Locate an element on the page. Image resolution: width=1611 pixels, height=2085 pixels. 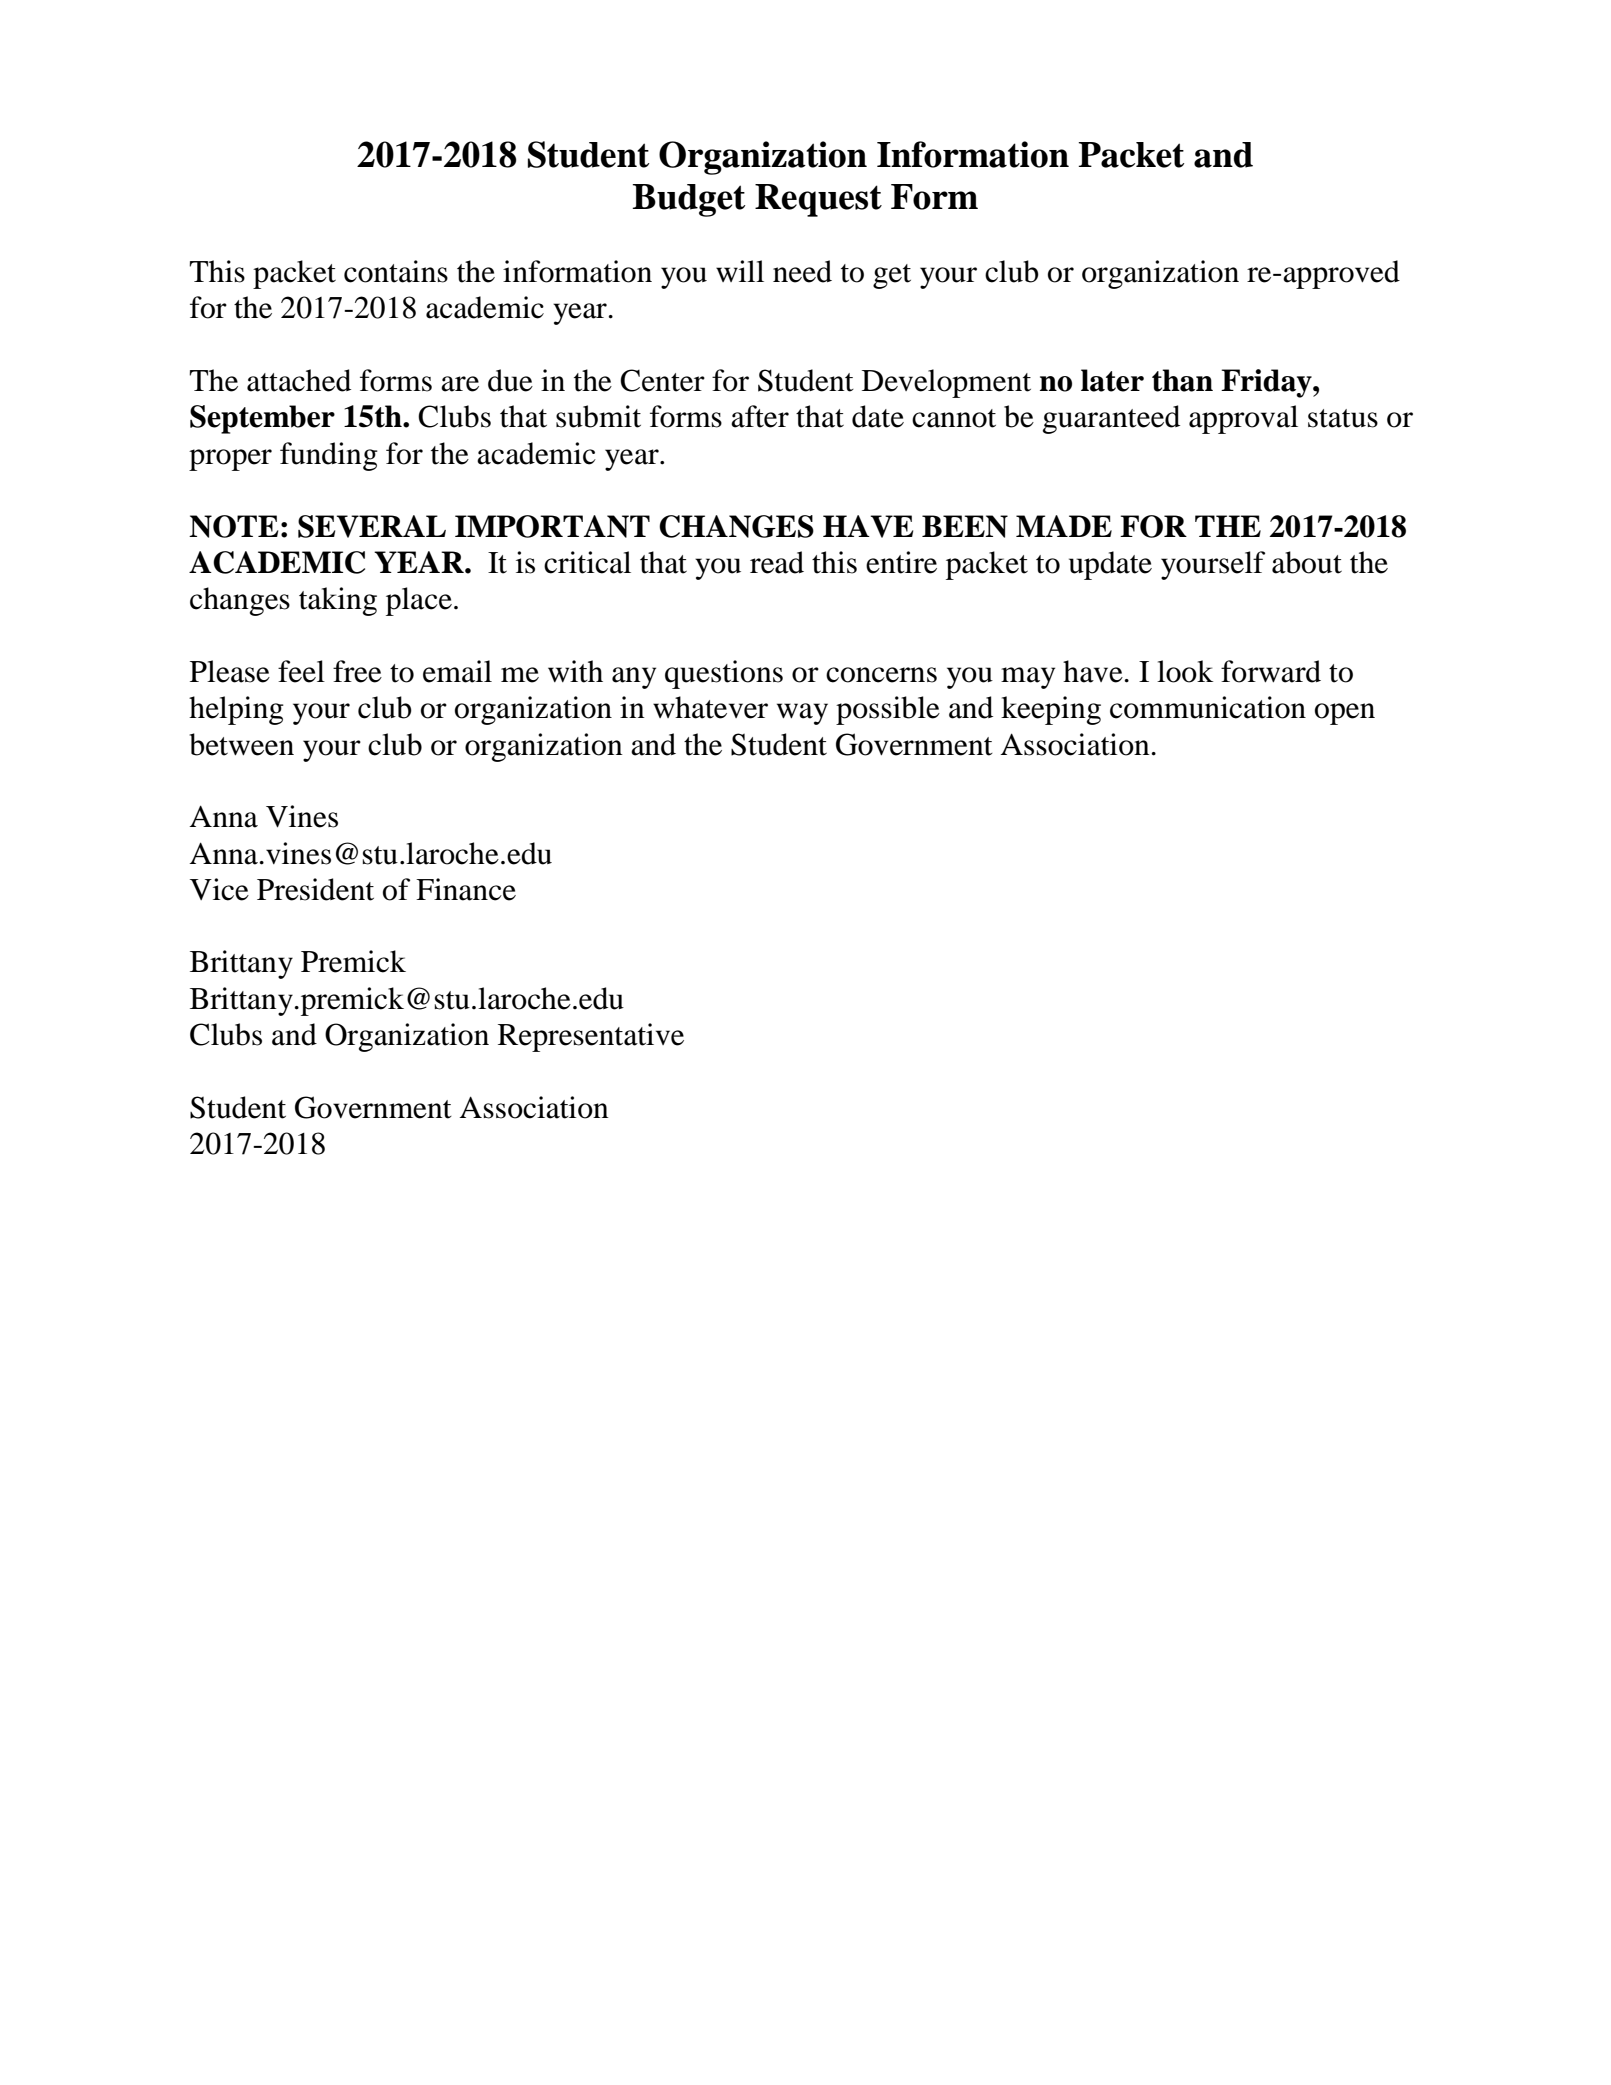
taking is located at coordinates (338, 601).
